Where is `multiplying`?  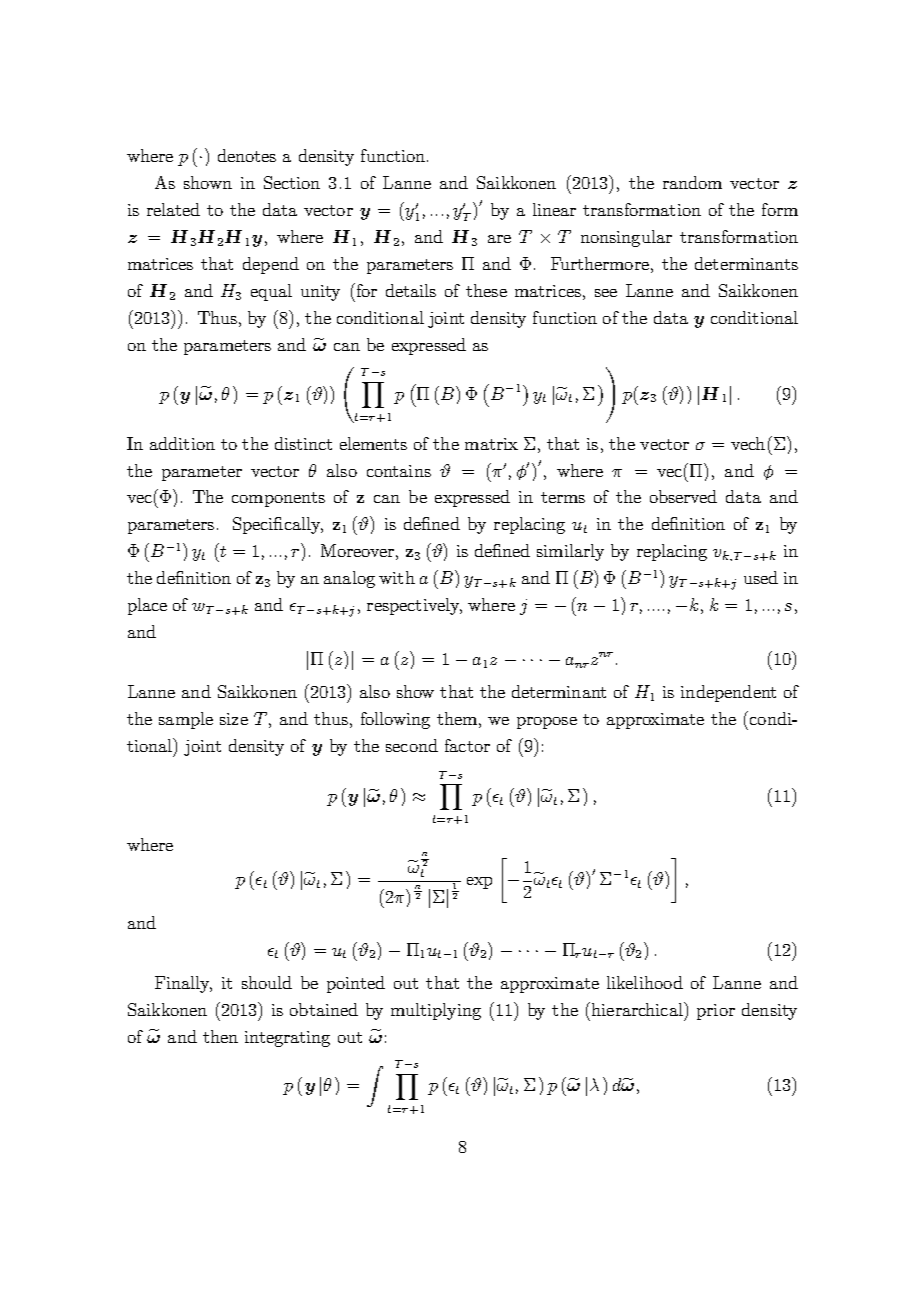
multiplying is located at coordinates (436, 1011).
